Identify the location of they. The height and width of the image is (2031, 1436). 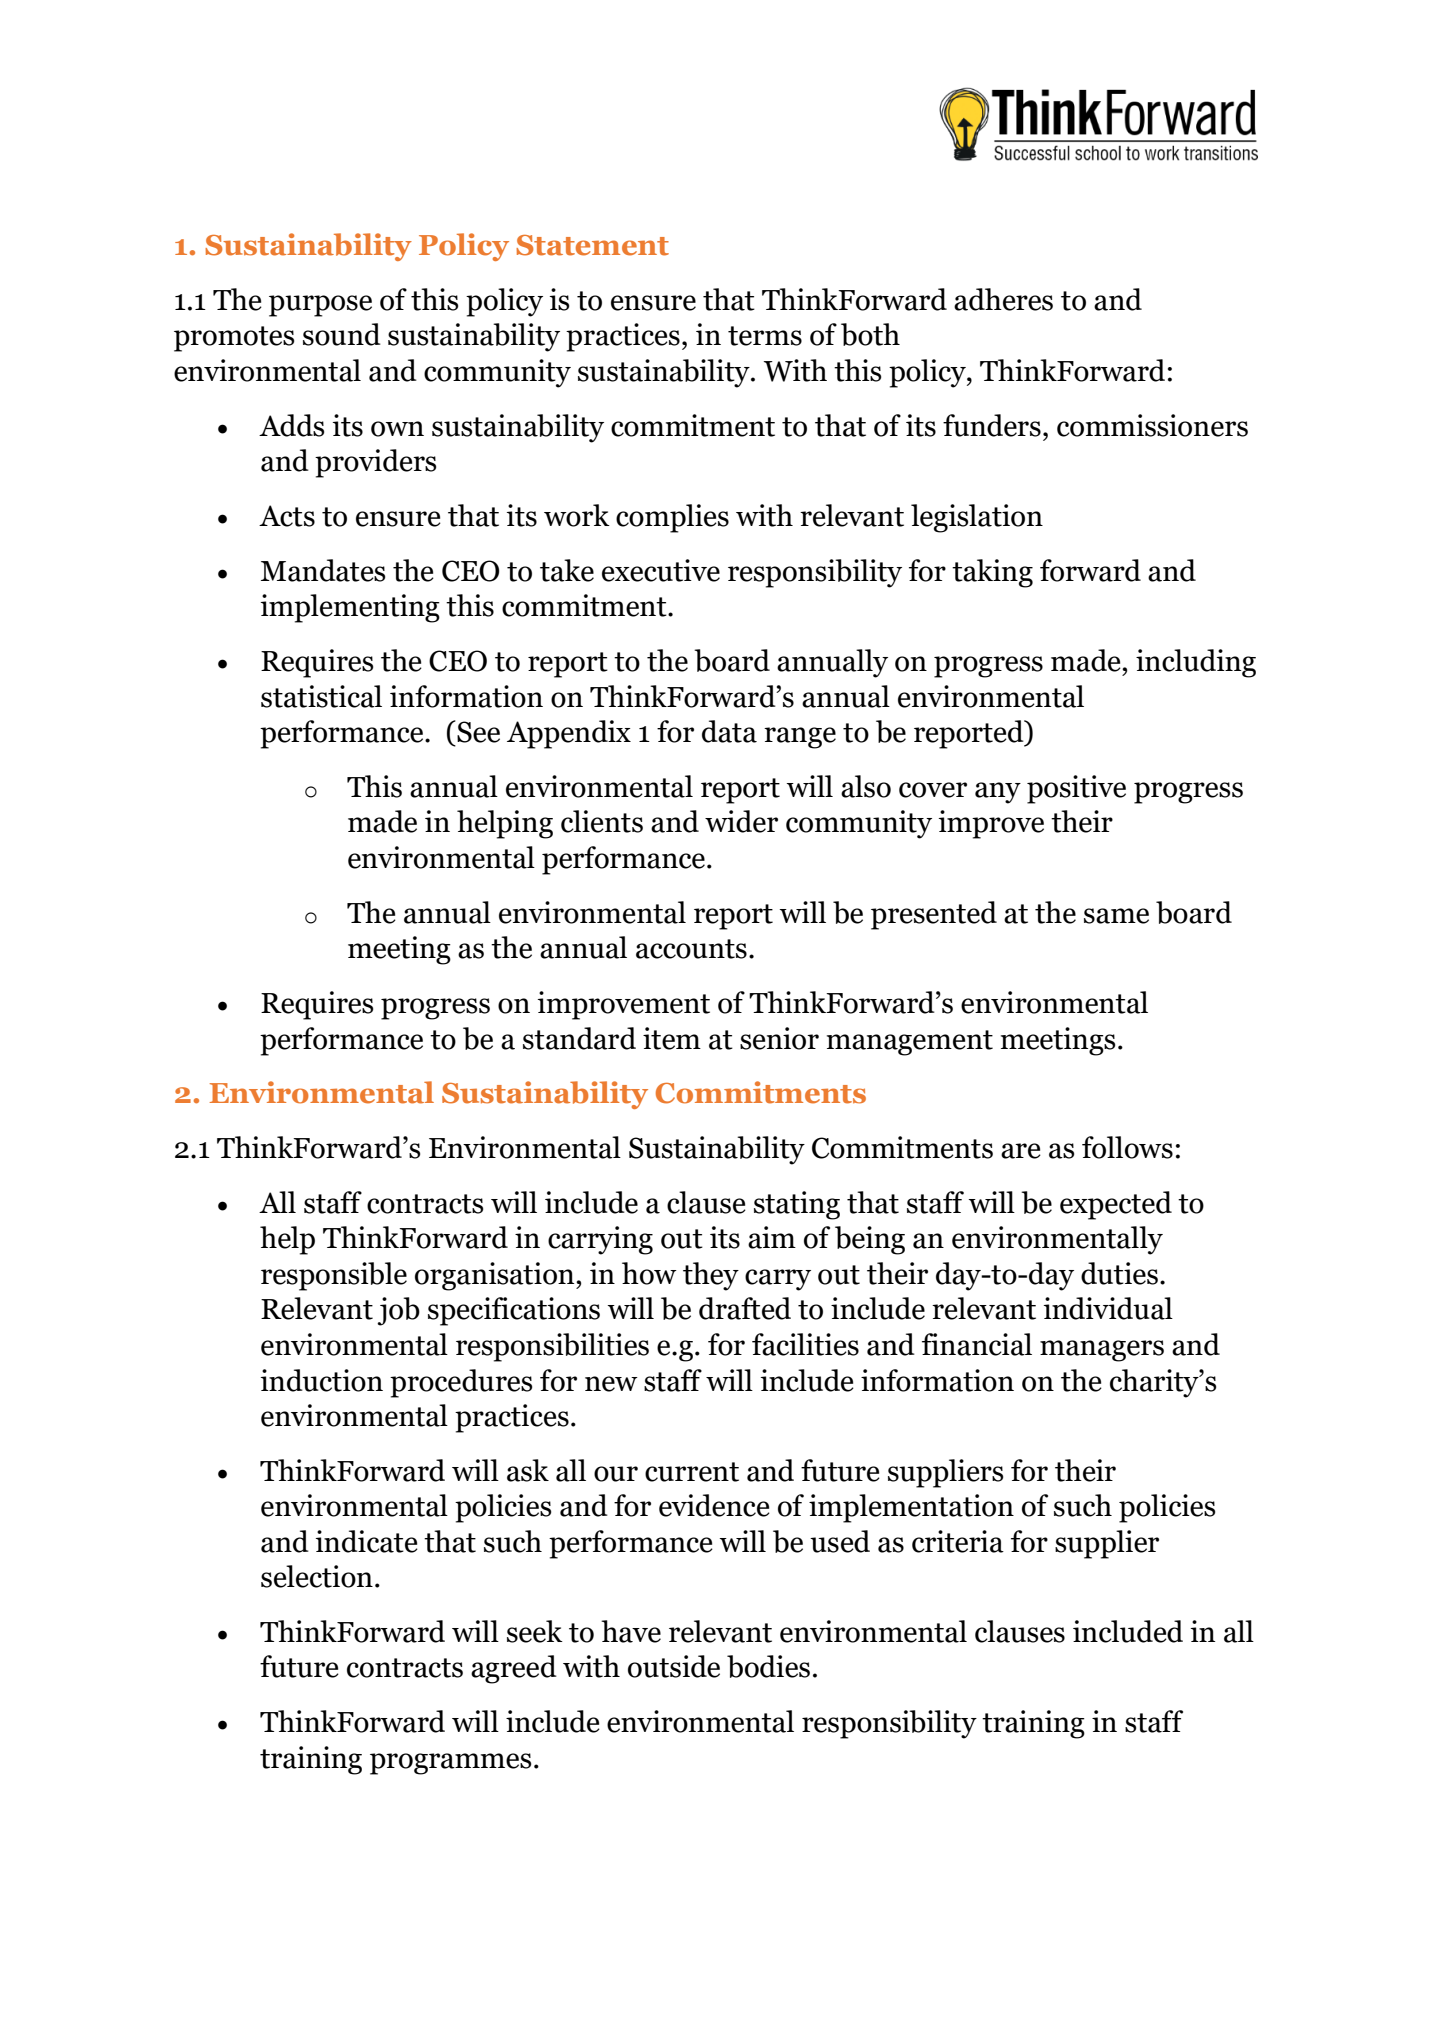
(711, 1276).
